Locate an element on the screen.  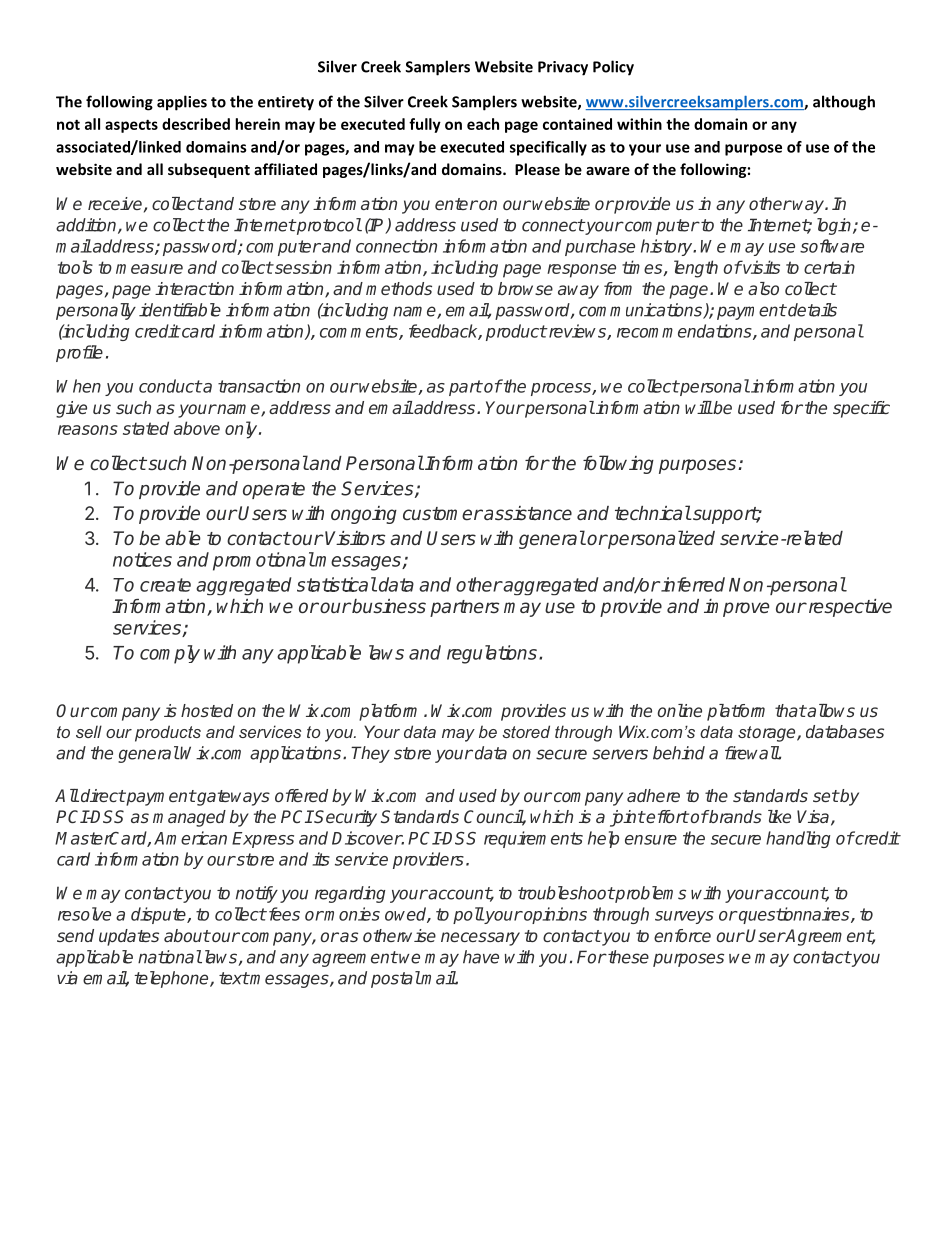
each is located at coordinates (483, 124).
